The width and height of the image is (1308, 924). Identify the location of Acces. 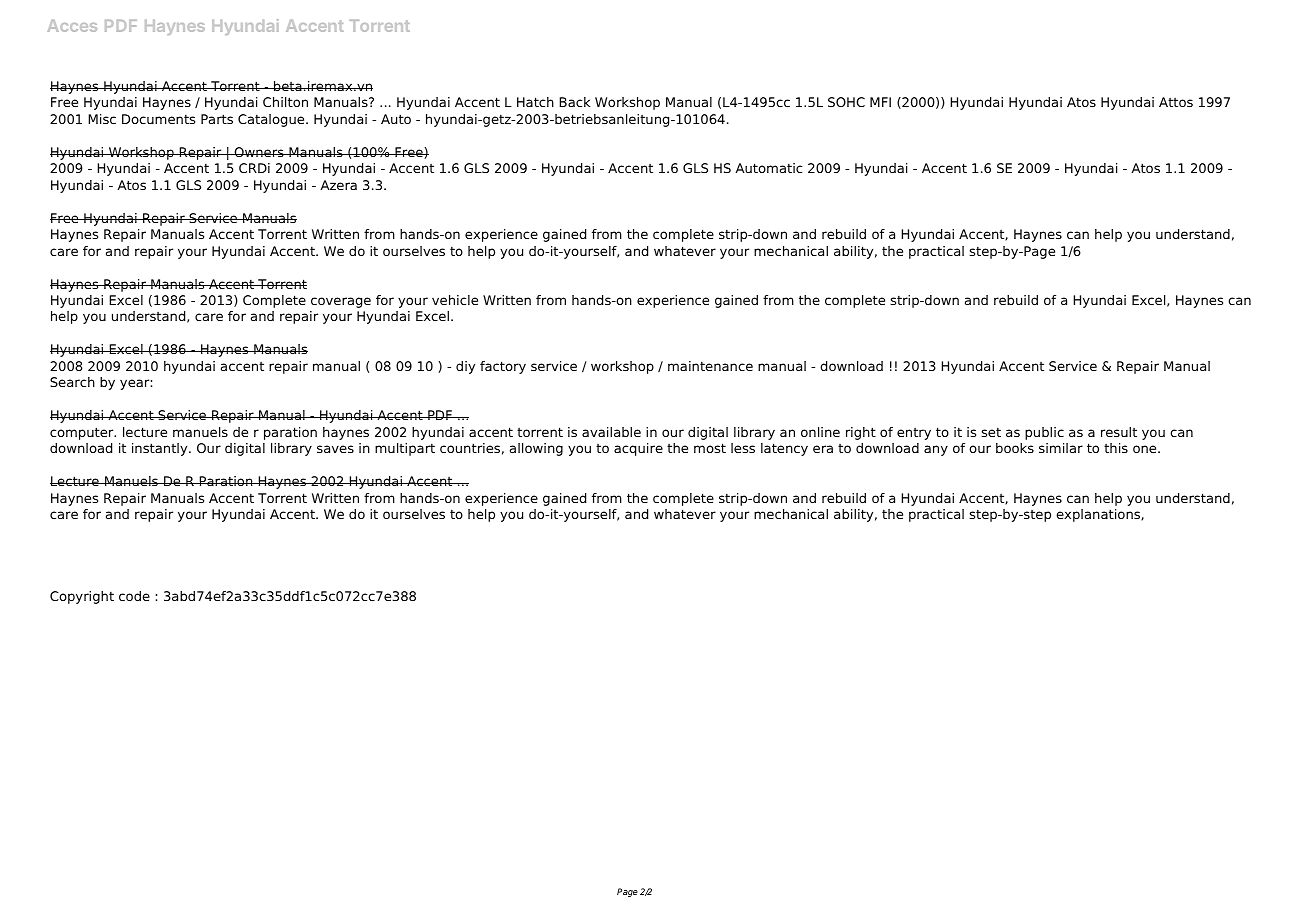
(72, 26).
